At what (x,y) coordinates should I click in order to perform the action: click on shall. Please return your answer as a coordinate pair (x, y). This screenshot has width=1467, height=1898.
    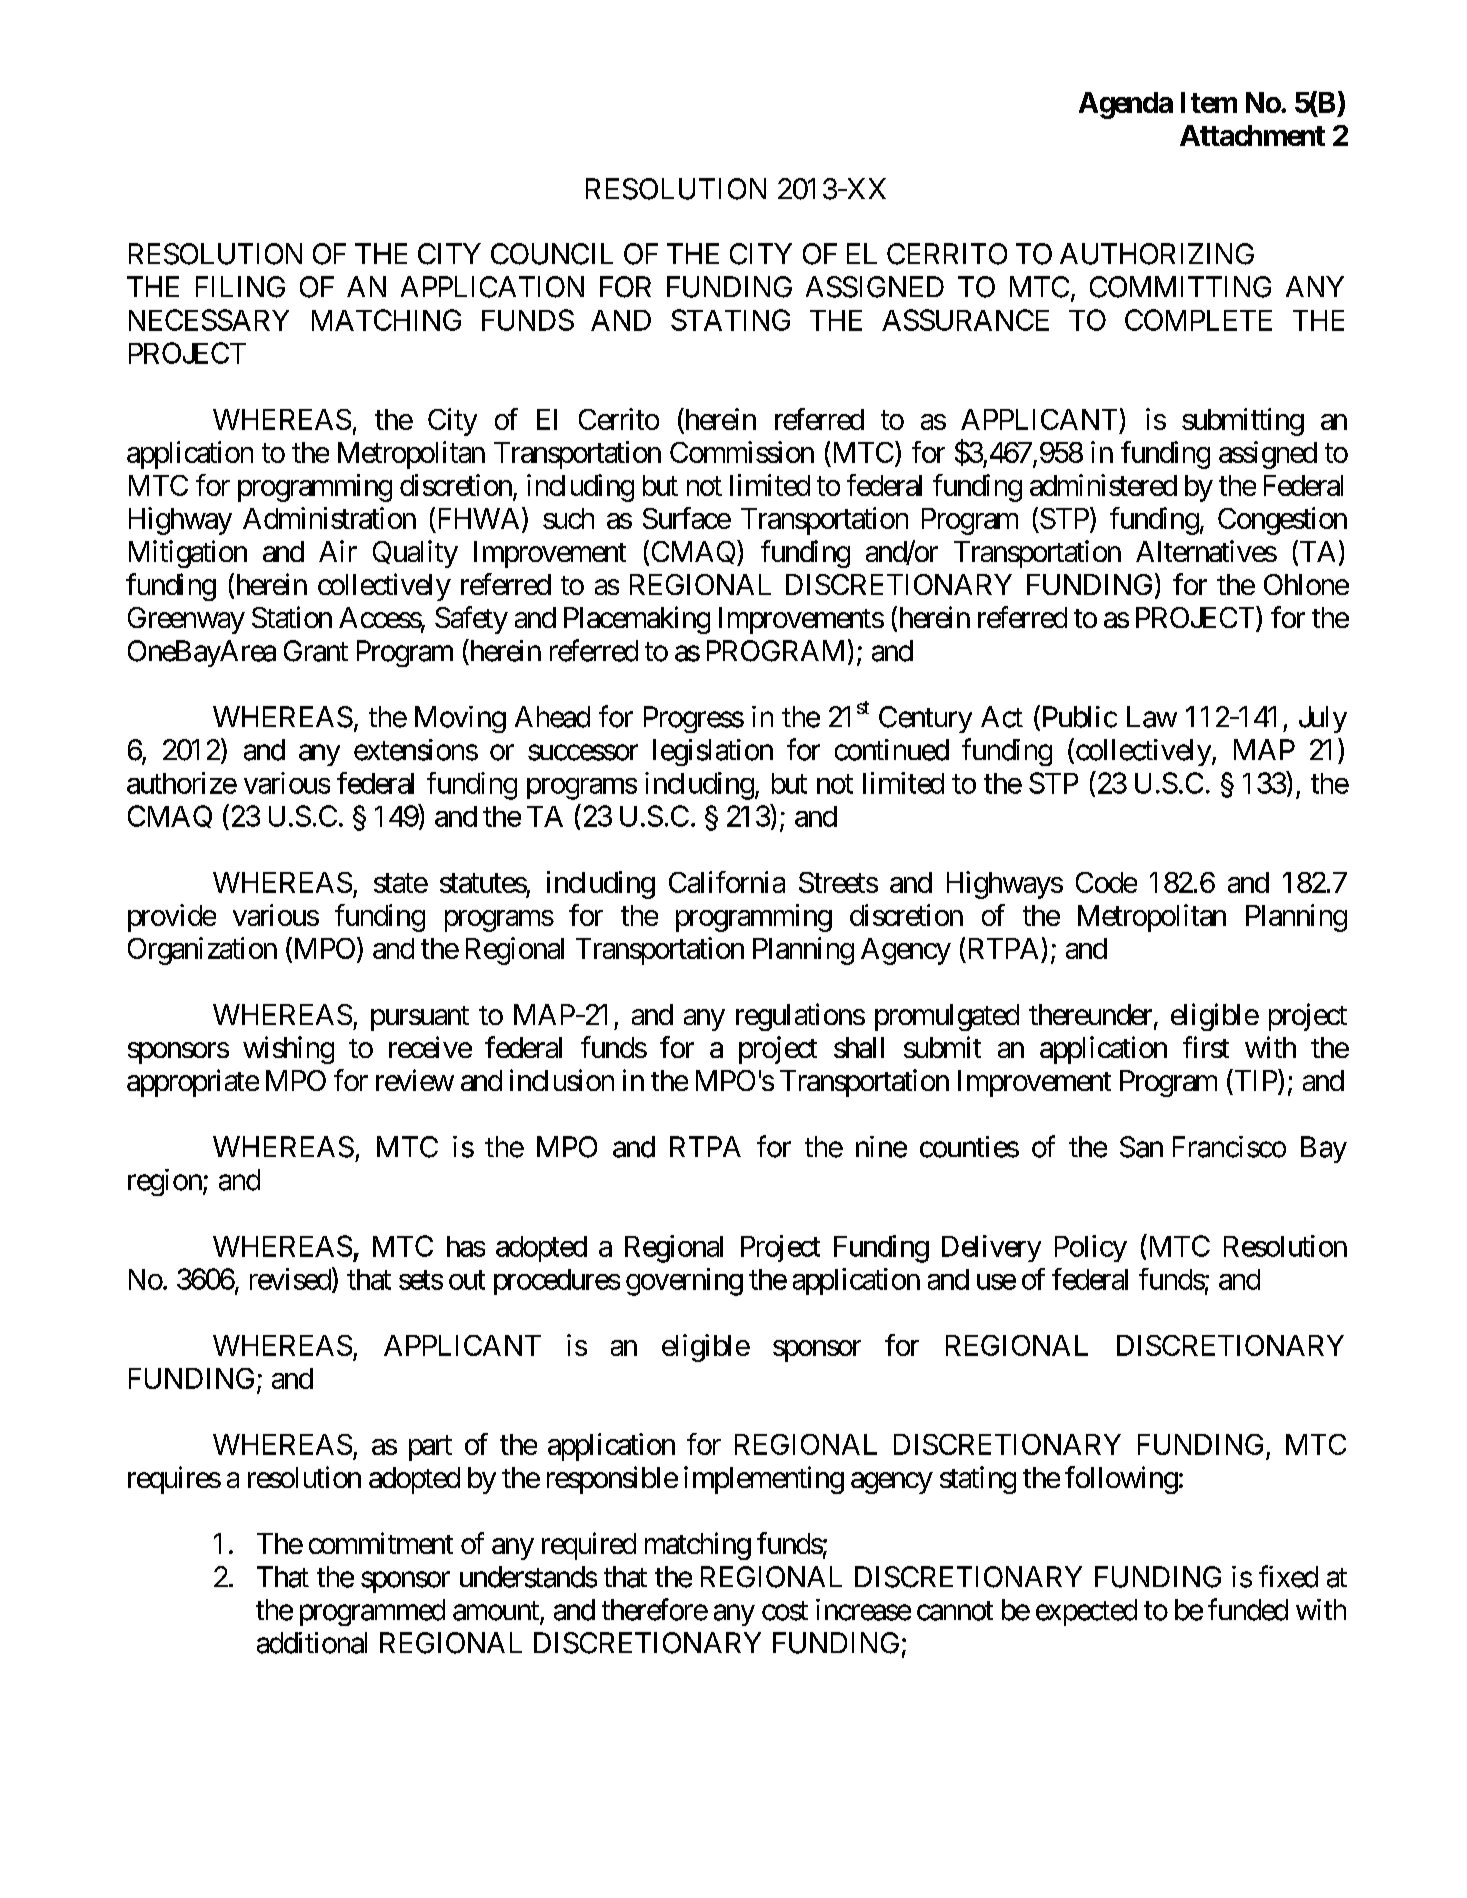
    Looking at the image, I should click on (859, 1047).
